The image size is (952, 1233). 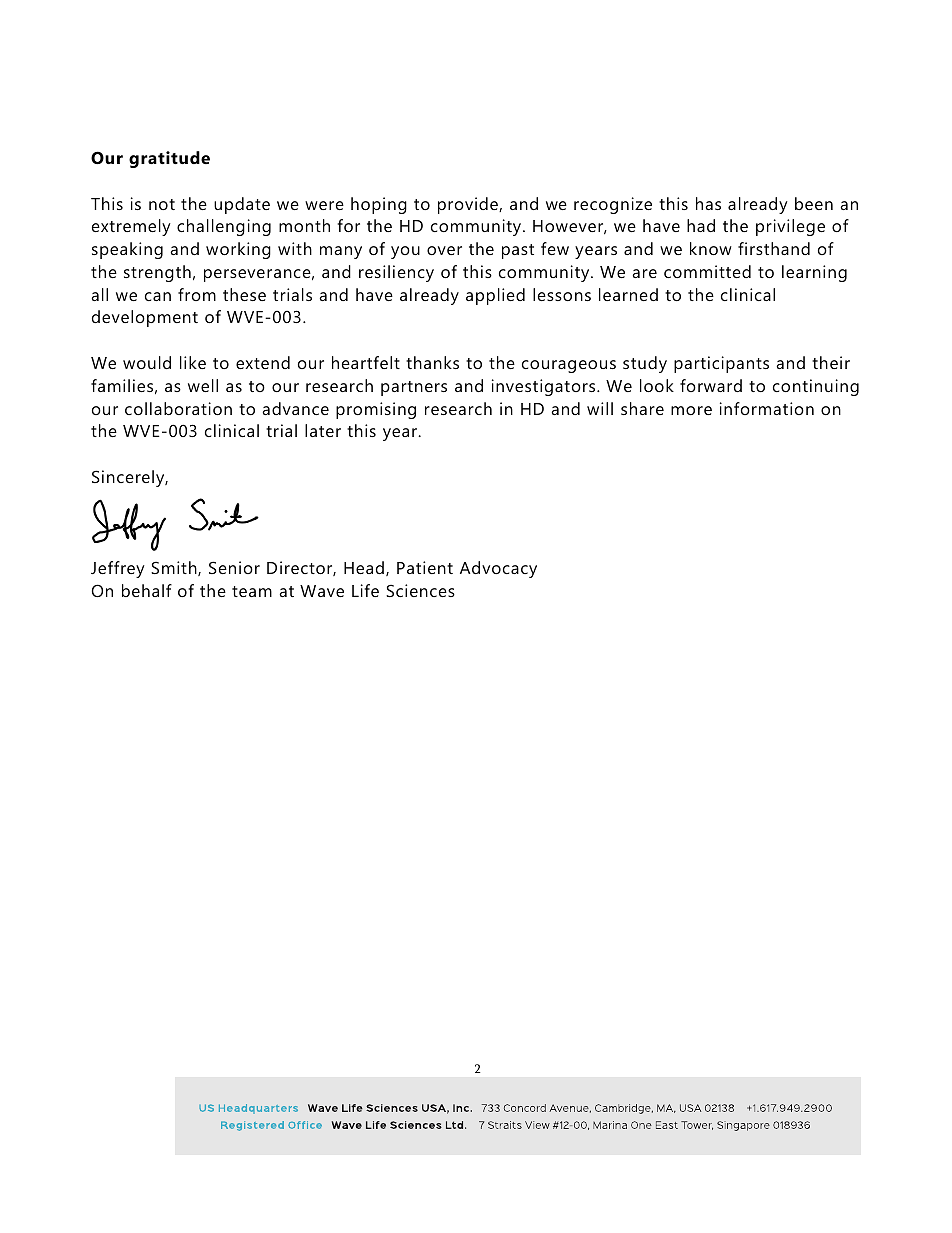 What do you see at coordinates (197, 294) in the screenshot?
I see `from` at bounding box center [197, 294].
